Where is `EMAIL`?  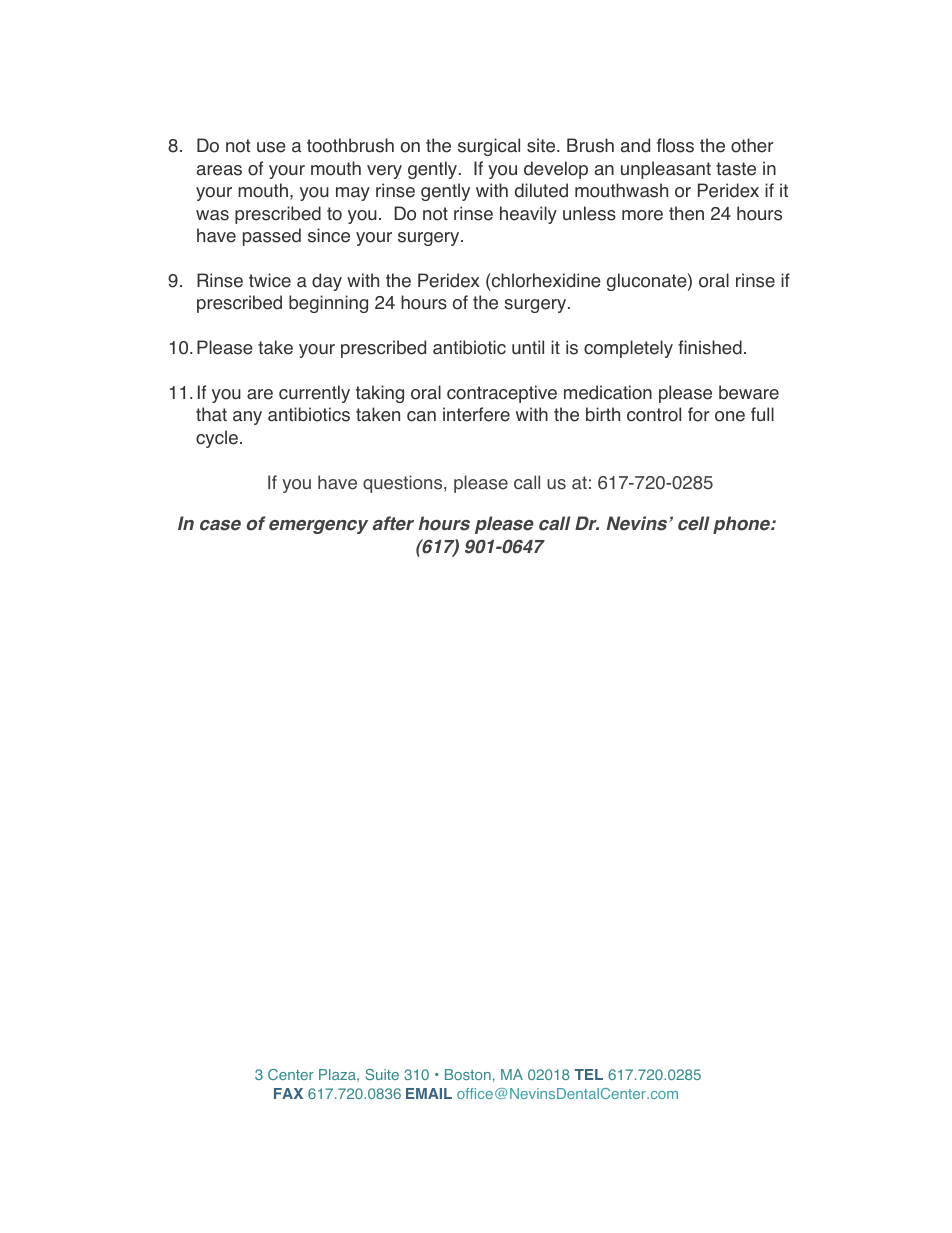
EMAIL is located at coordinates (429, 1093).
